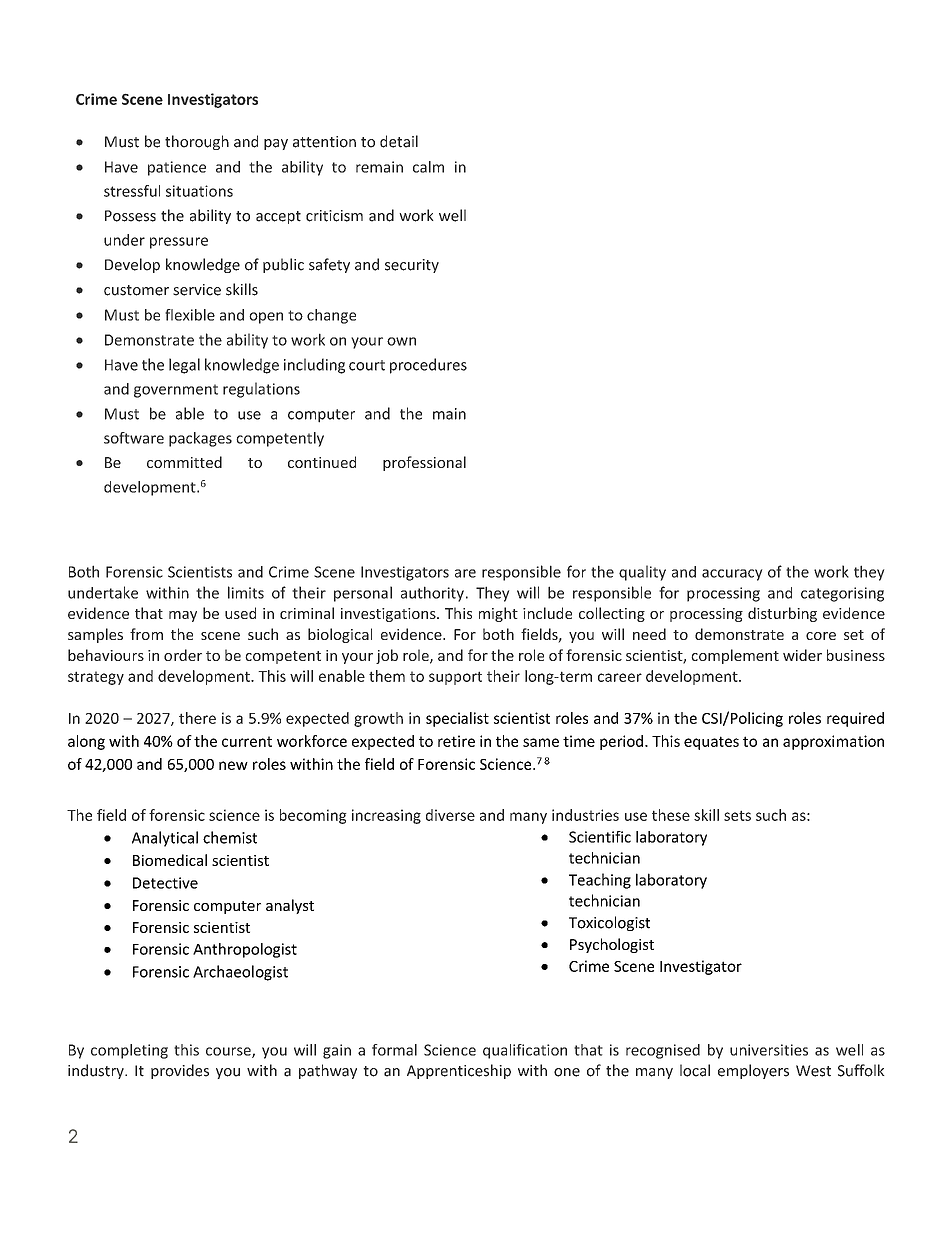 The width and height of the page is (952, 1233). What do you see at coordinates (180, 1071) in the page?
I see `provides` at bounding box center [180, 1071].
